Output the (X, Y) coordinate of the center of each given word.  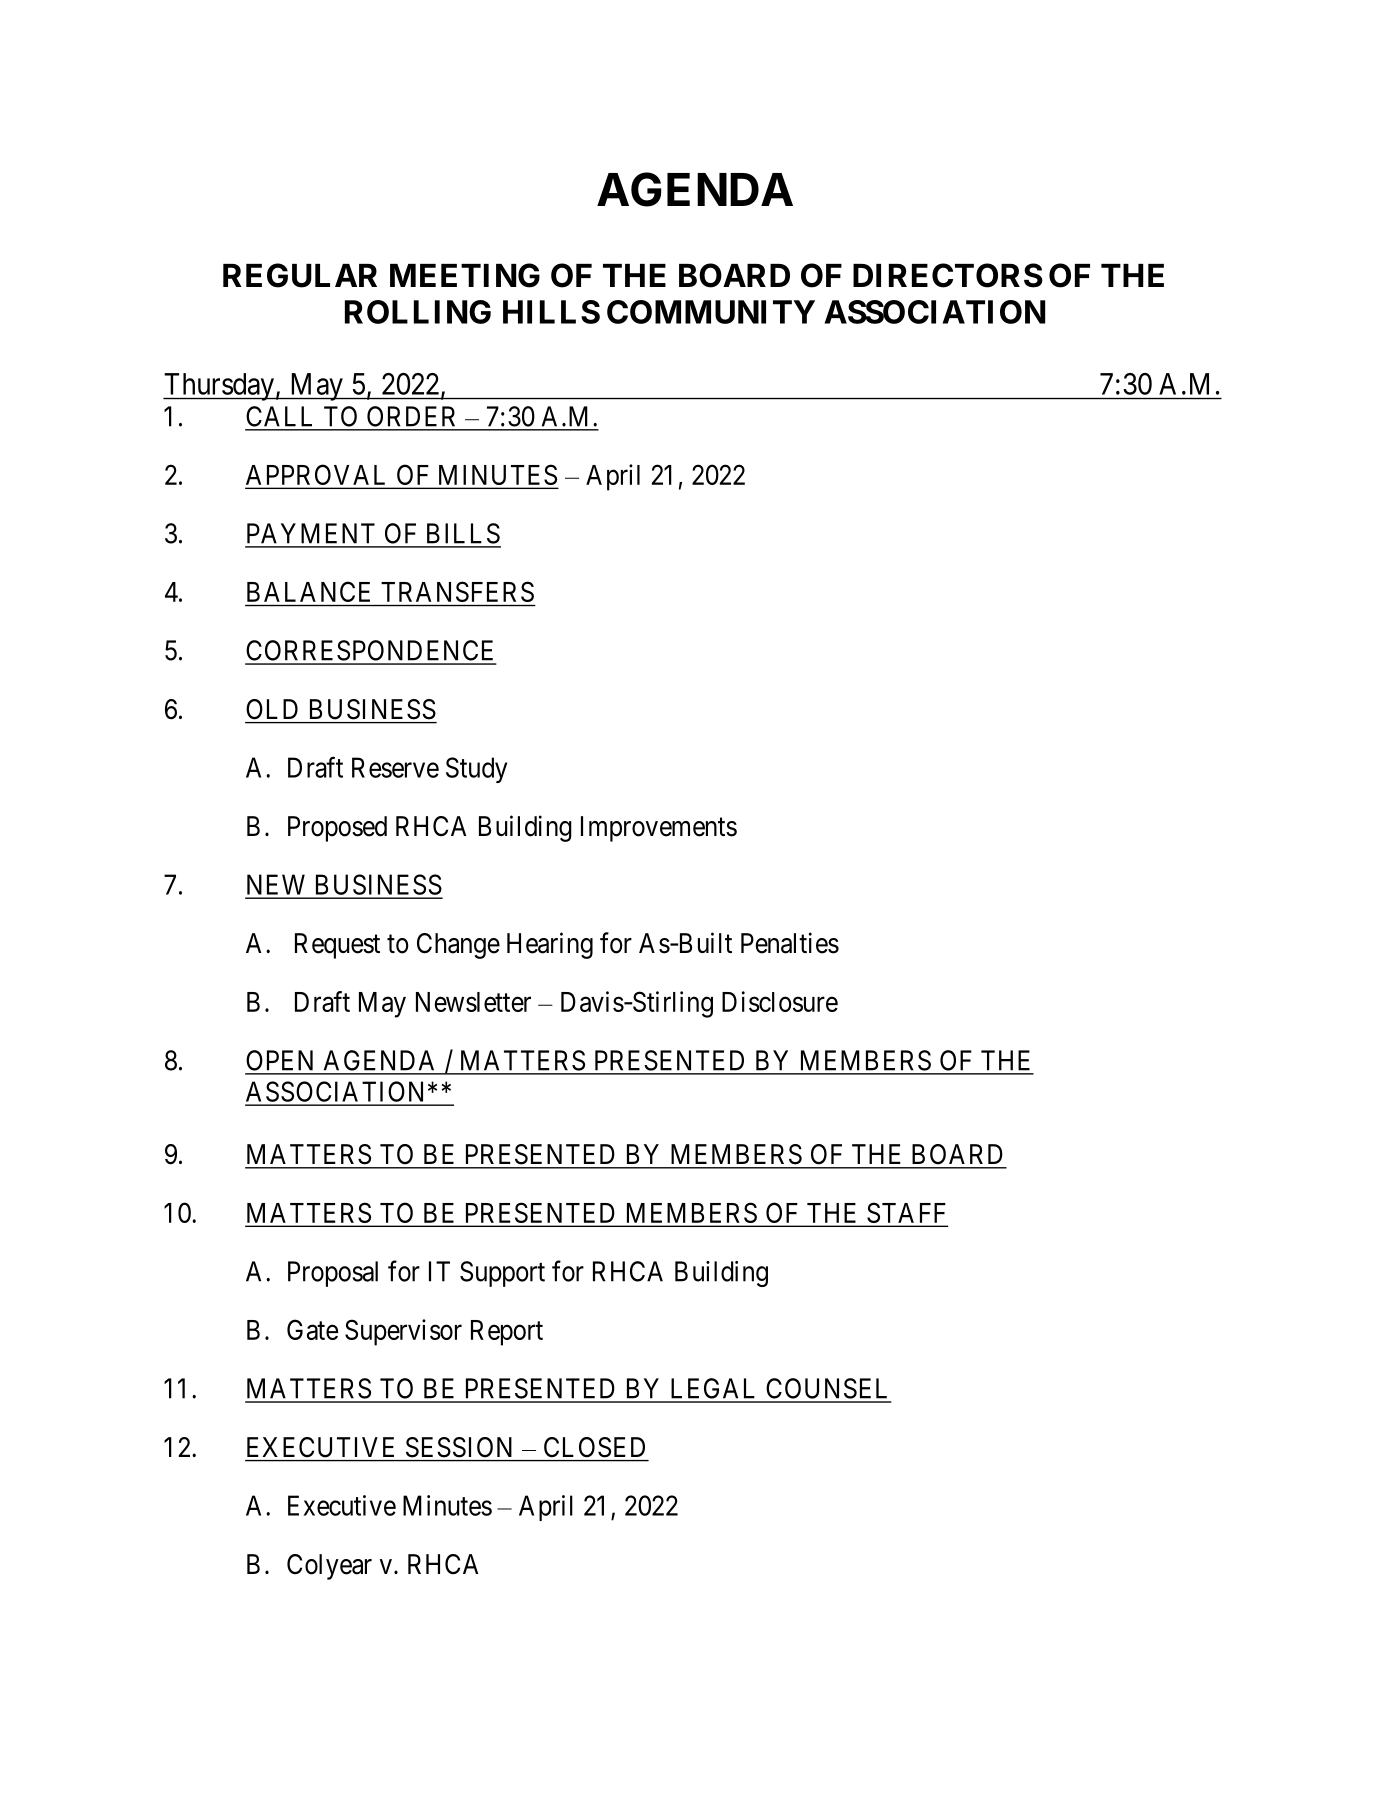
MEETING (465, 275)
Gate (312, 1329)
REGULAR (300, 275)
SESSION (459, 1447)
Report (507, 1333)
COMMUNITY (711, 312)
